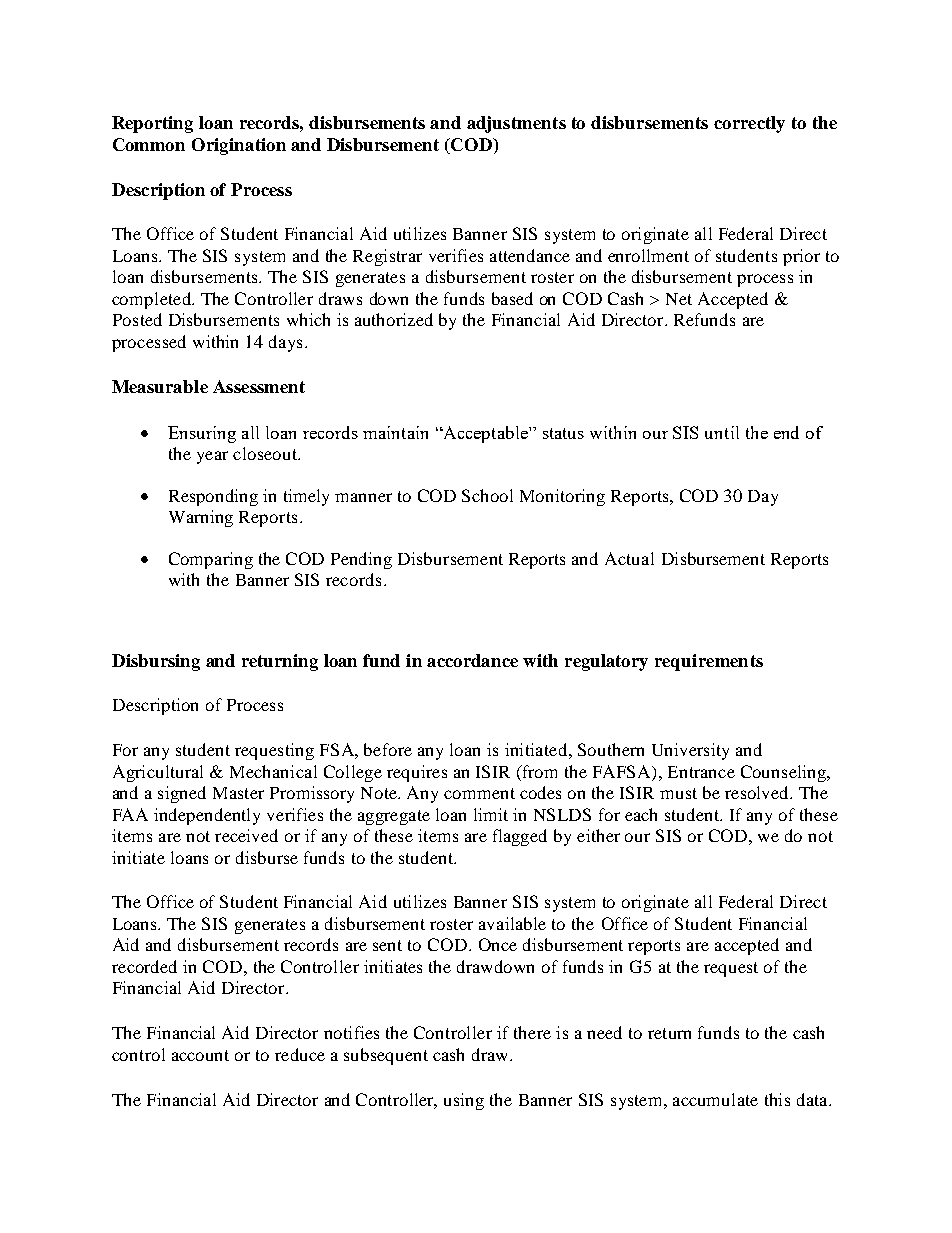 This screenshot has width=952, height=1233. Describe the element at coordinates (158, 773) in the screenshot. I see `Agricultural` at that location.
